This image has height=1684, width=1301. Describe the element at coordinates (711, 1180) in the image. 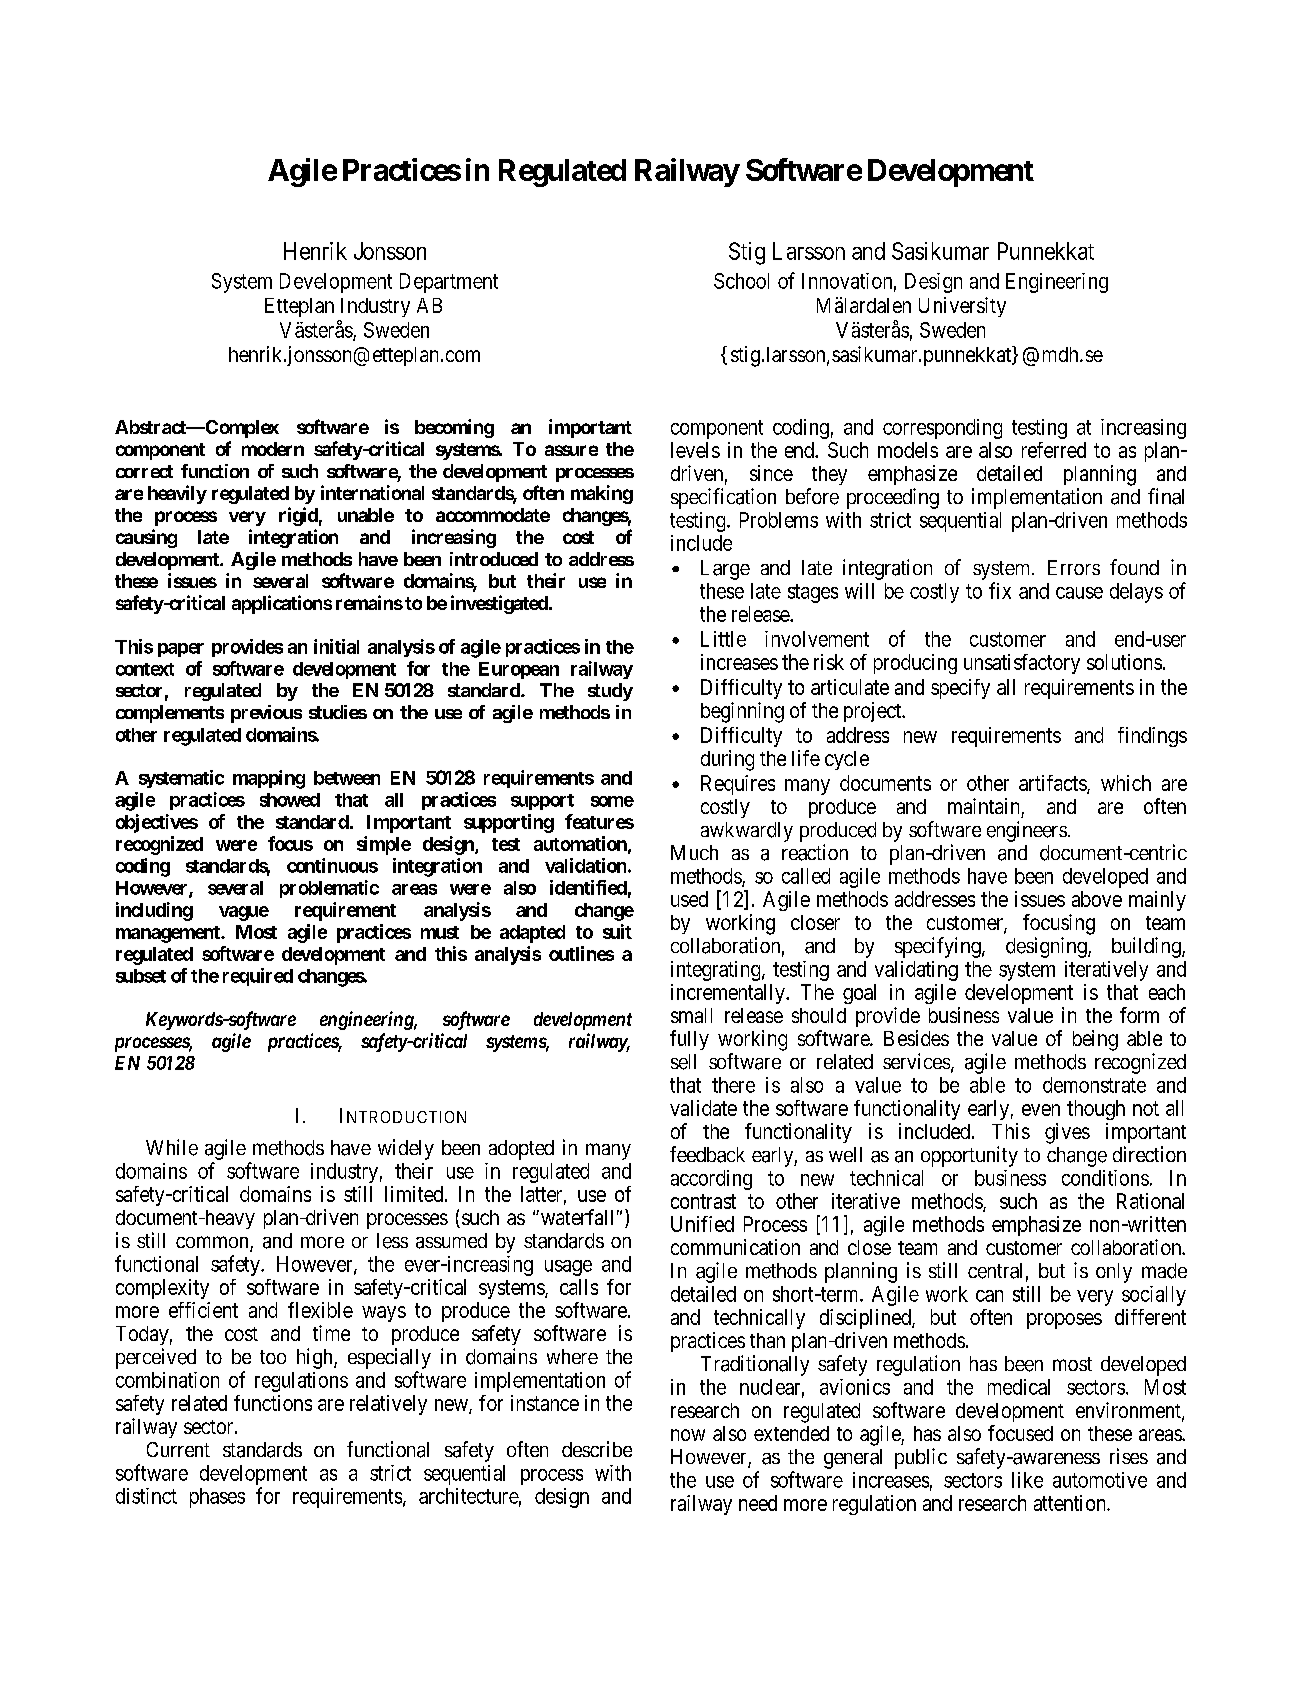

I see `according` at that location.
